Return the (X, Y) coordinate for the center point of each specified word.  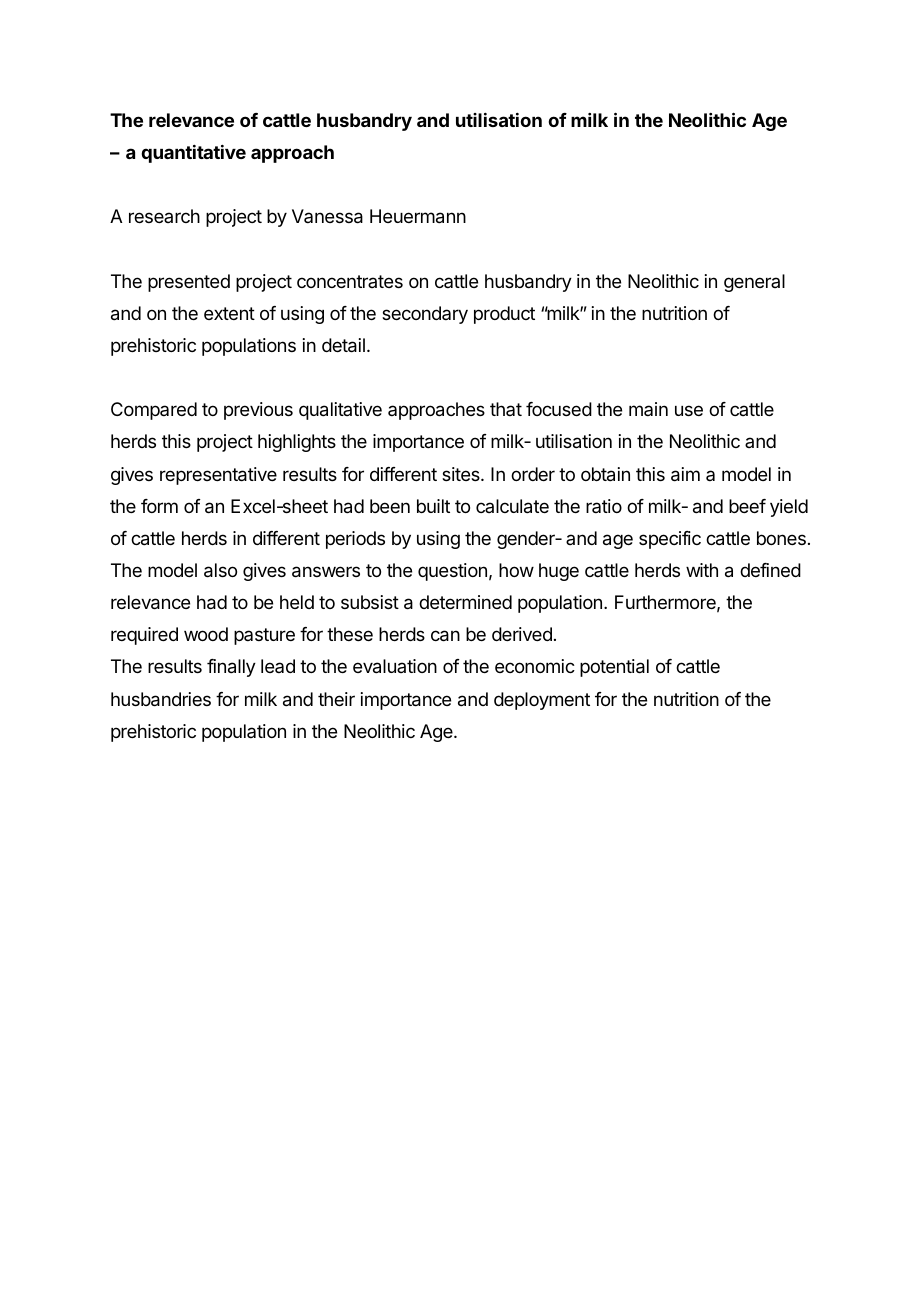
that (506, 409)
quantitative (193, 154)
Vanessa (327, 216)
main (648, 409)
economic (535, 666)
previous (258, 411)
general (754, 283)
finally (231, 668)
